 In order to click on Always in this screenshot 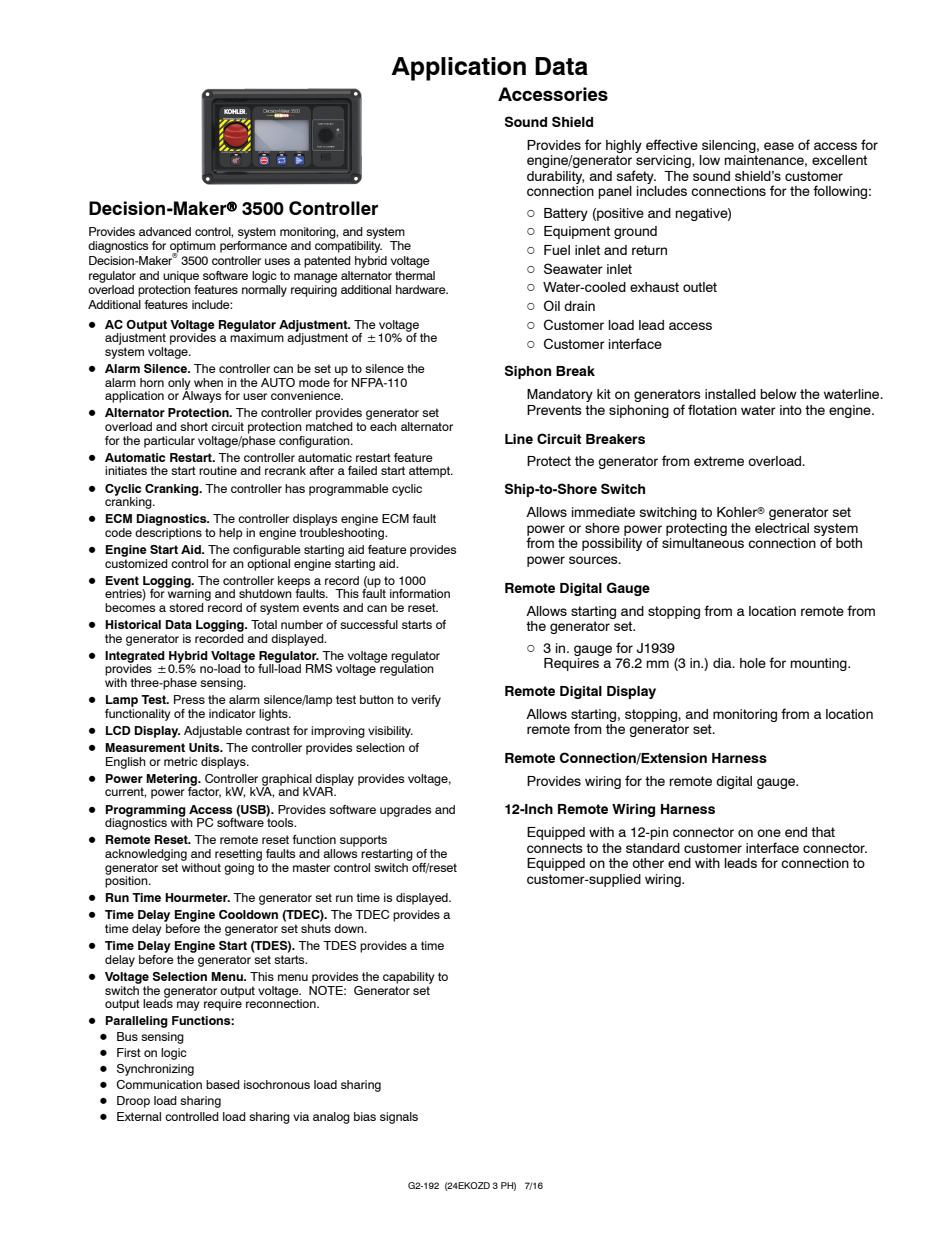, I will do `click(201, 396)`.
